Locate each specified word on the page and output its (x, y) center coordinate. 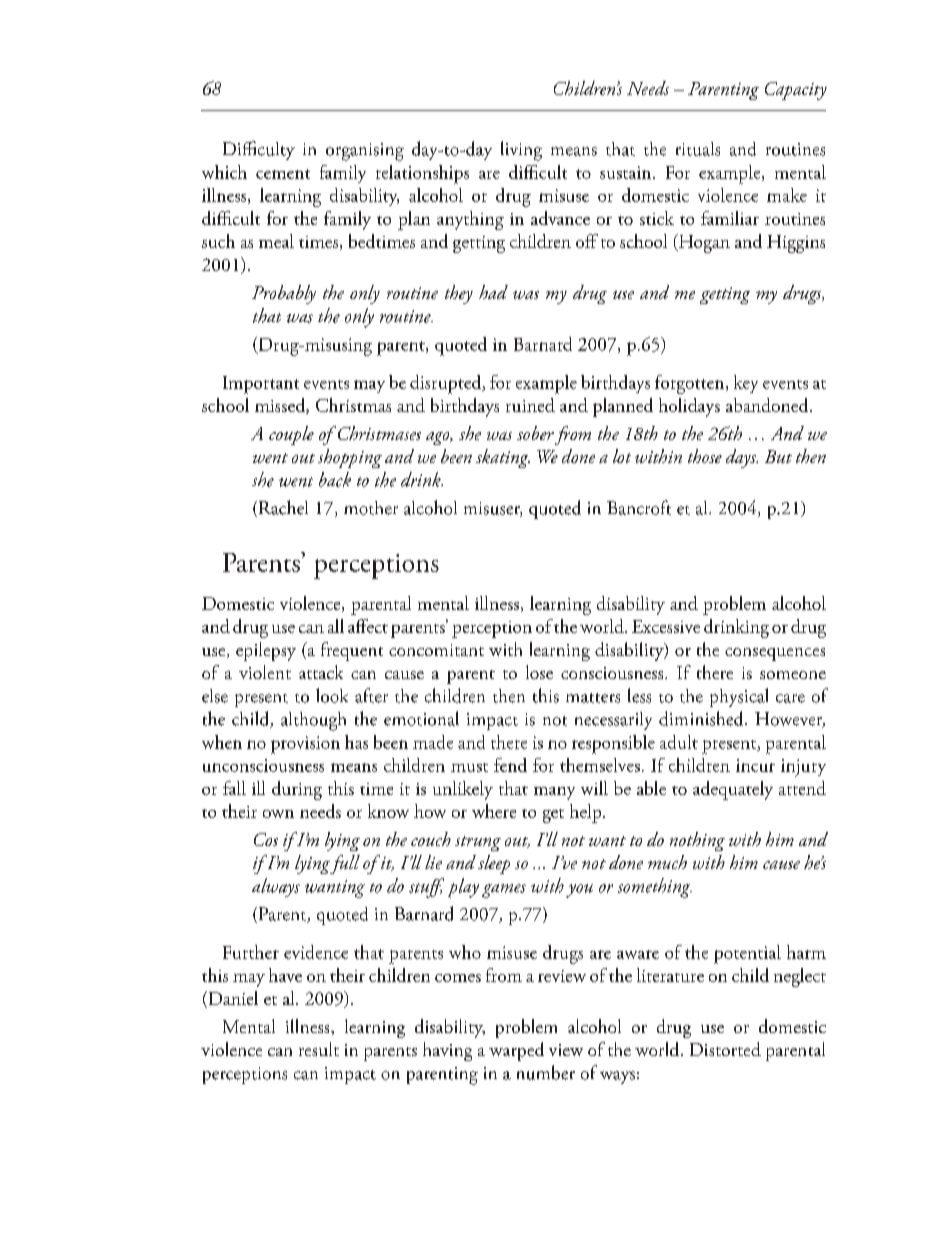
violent (265, 672)
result (319, 1049)
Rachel (282, 508)
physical (739, 697)
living (521, 151)
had (493, 292)
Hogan (703, 243)
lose (539, 672)
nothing (697, 841)
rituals (698, 149)
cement (283, 174)
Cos (266, 839)
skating (503, 458)
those (705, 456)
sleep (494, 864)
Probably (284, 294)
